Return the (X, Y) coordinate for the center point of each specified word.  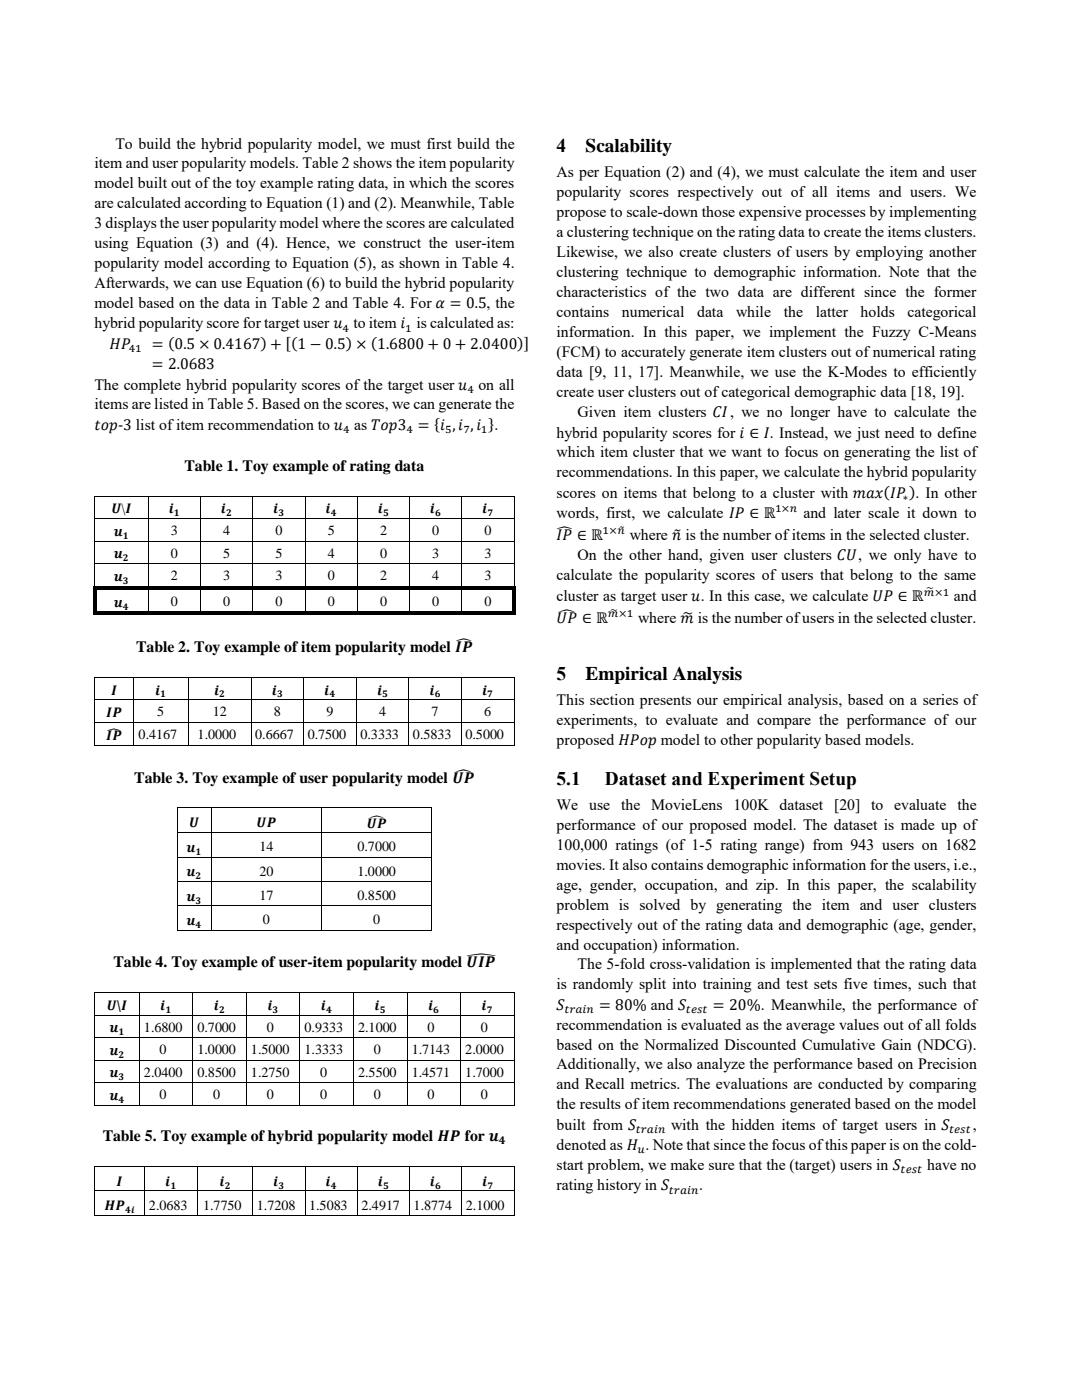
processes (835, 215)
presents (665, 702)
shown (419, 262)
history (619, 1186)
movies (580, 864)
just (867, 434)
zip (766, 886)
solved (660, 904)
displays (131, 224)
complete (152, 386)
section (612, 699)
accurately (653, 353)
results (600, 1103)
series (940, 699)
